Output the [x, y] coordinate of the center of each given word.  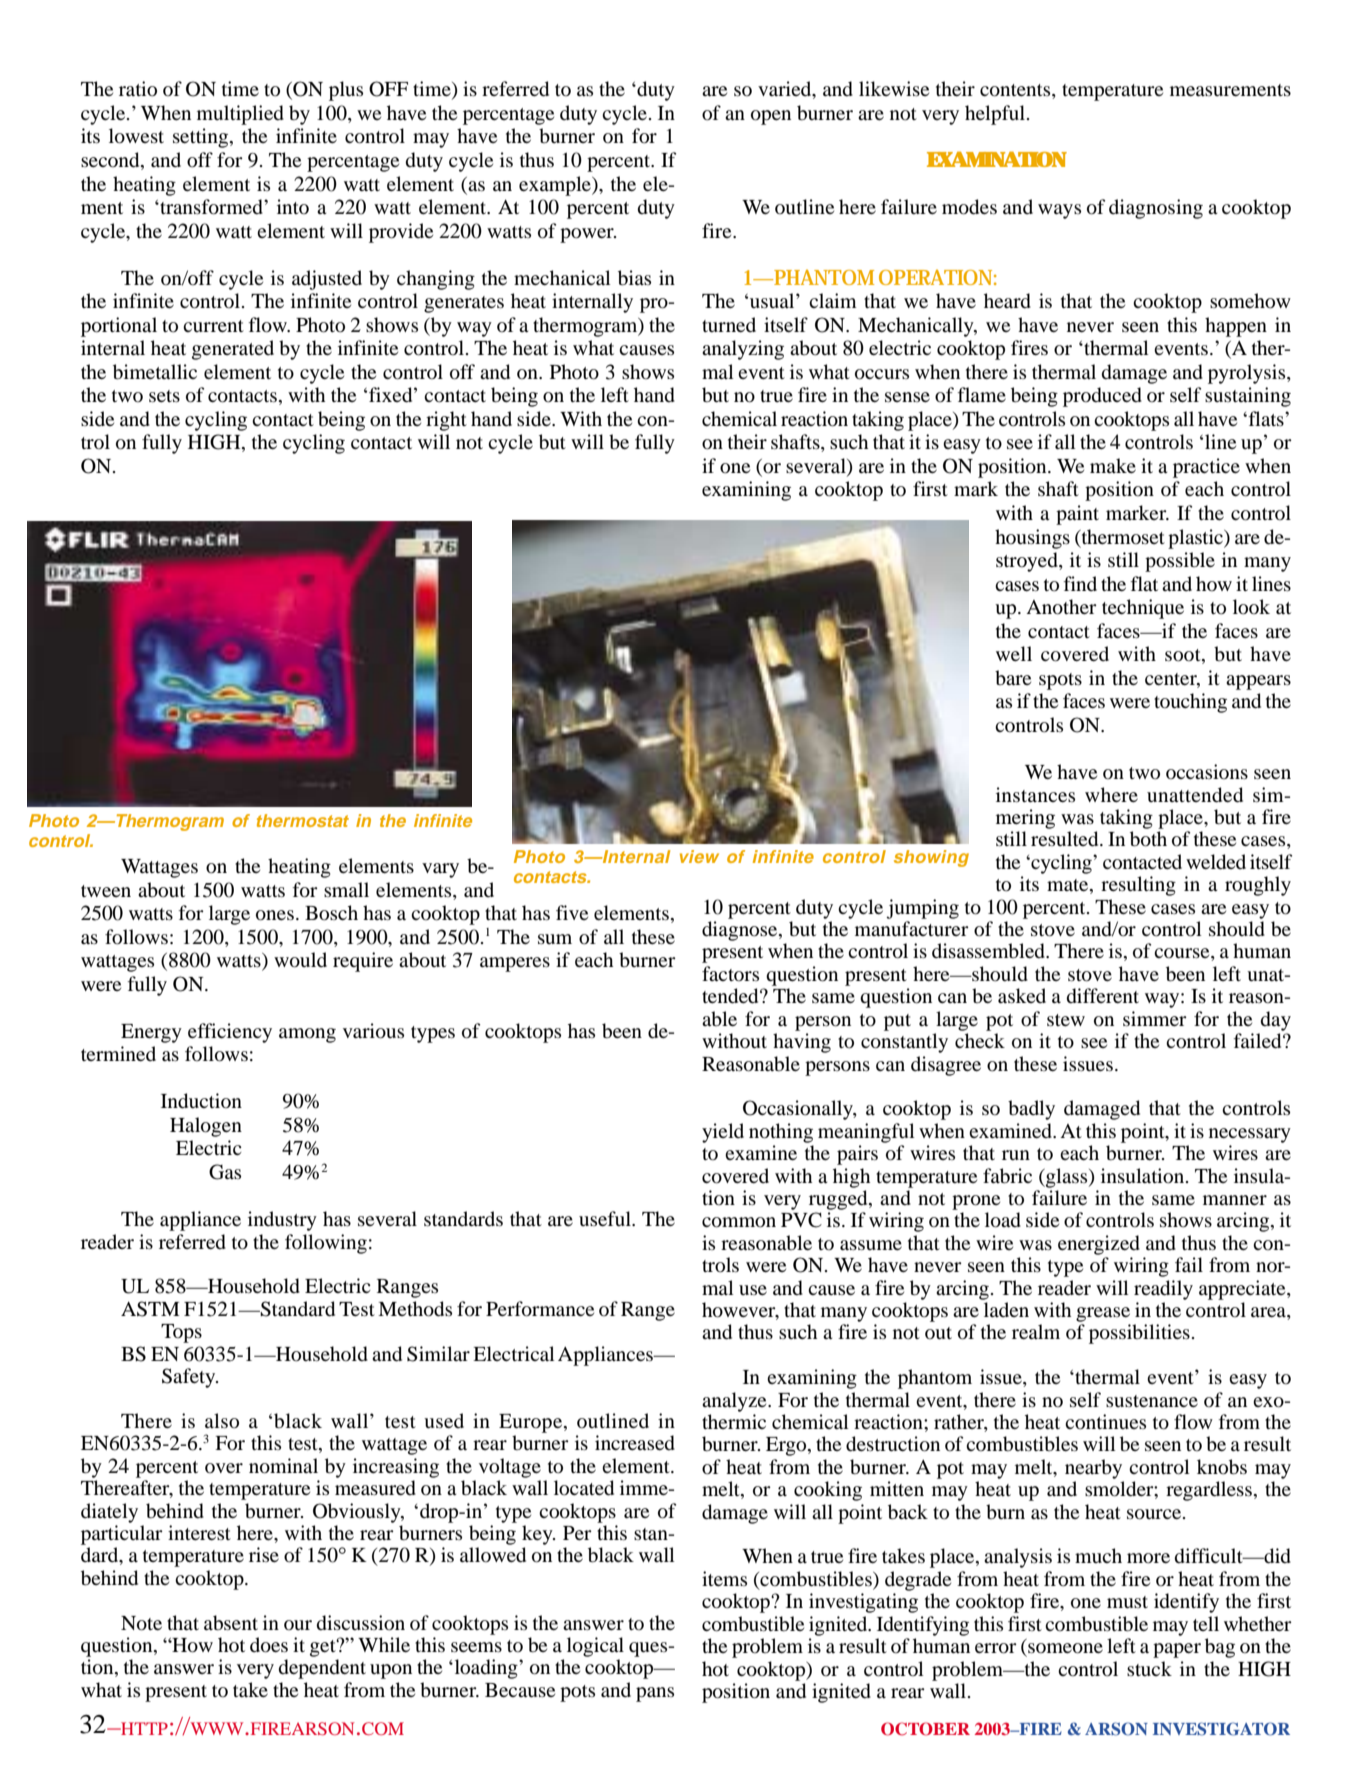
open [771, 117]
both [1148, 839]
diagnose [741, 931]
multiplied [240, 115]
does [269, 1645]
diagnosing [1156, 209]
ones [275, 915]
